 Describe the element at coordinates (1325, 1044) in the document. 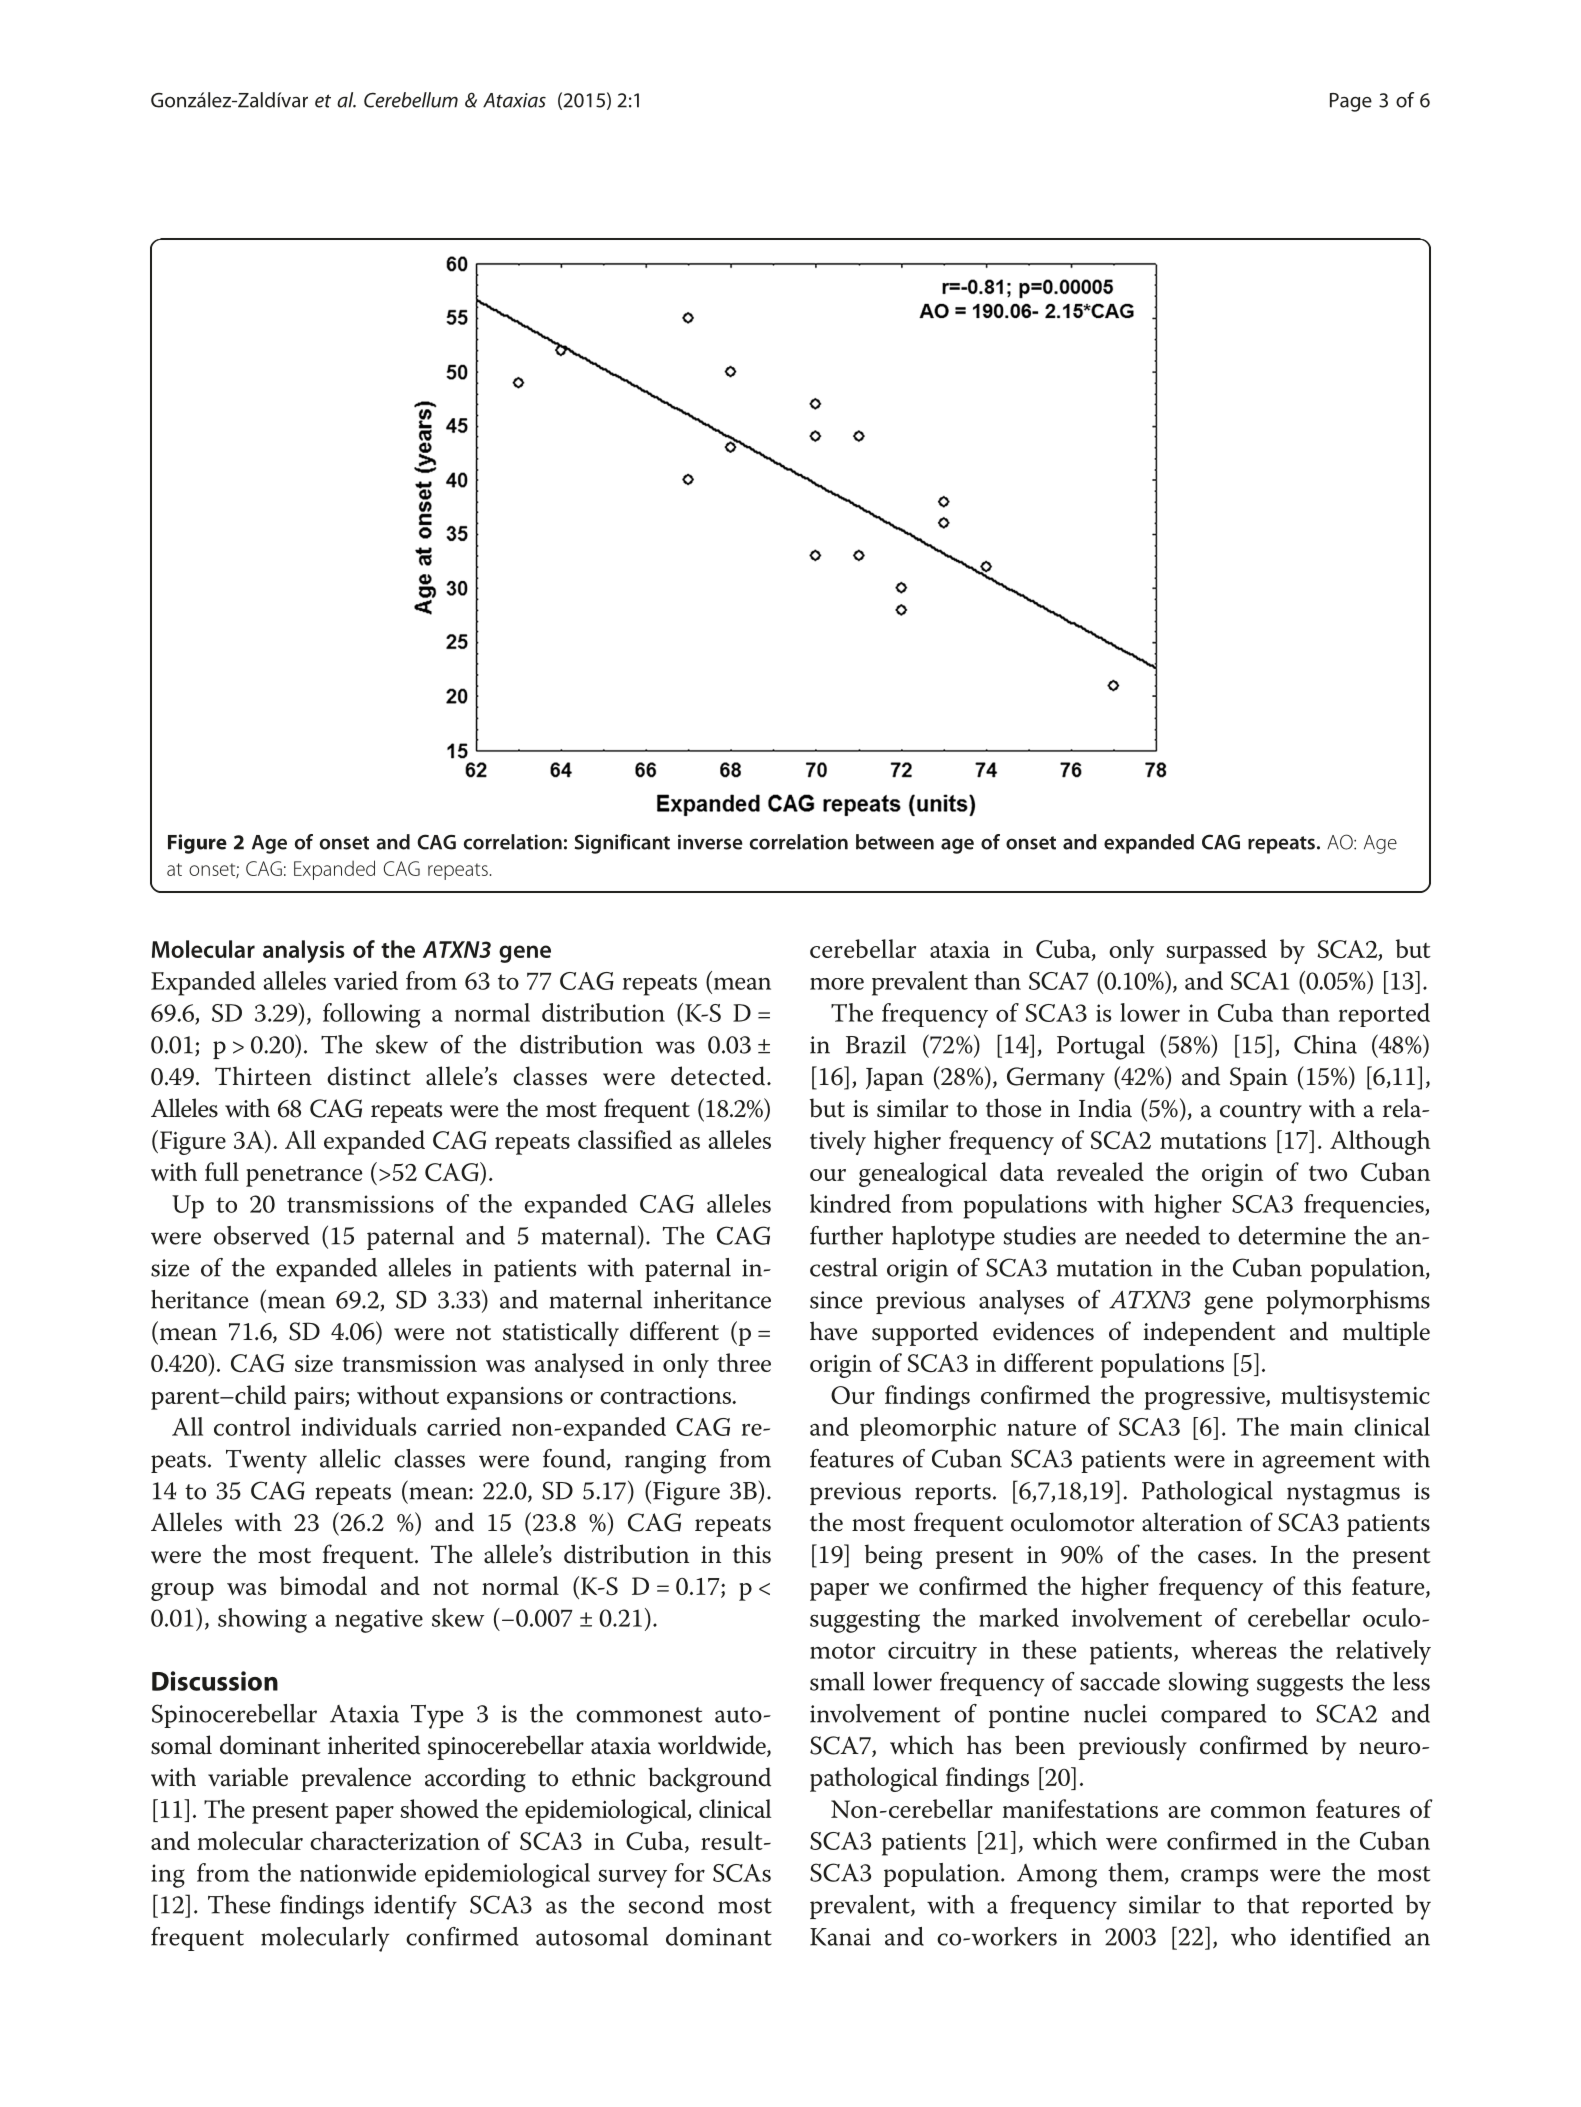

I see `China` at that location.
